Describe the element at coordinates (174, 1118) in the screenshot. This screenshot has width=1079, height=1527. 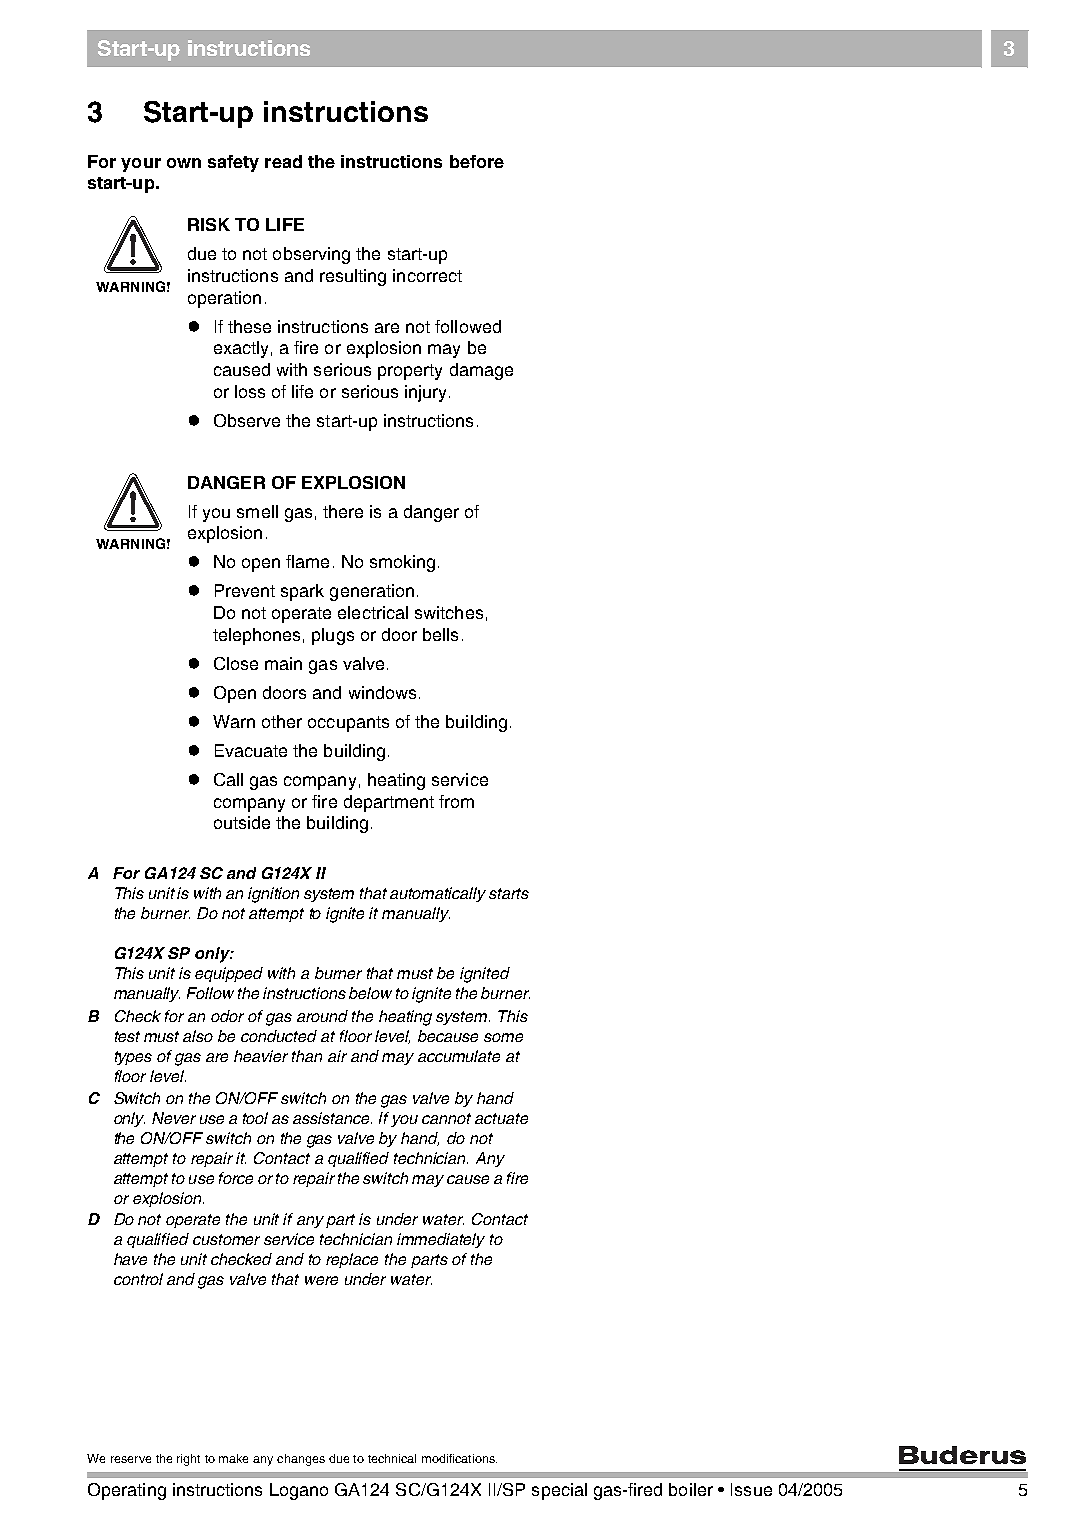
I see `Never` at that location.
